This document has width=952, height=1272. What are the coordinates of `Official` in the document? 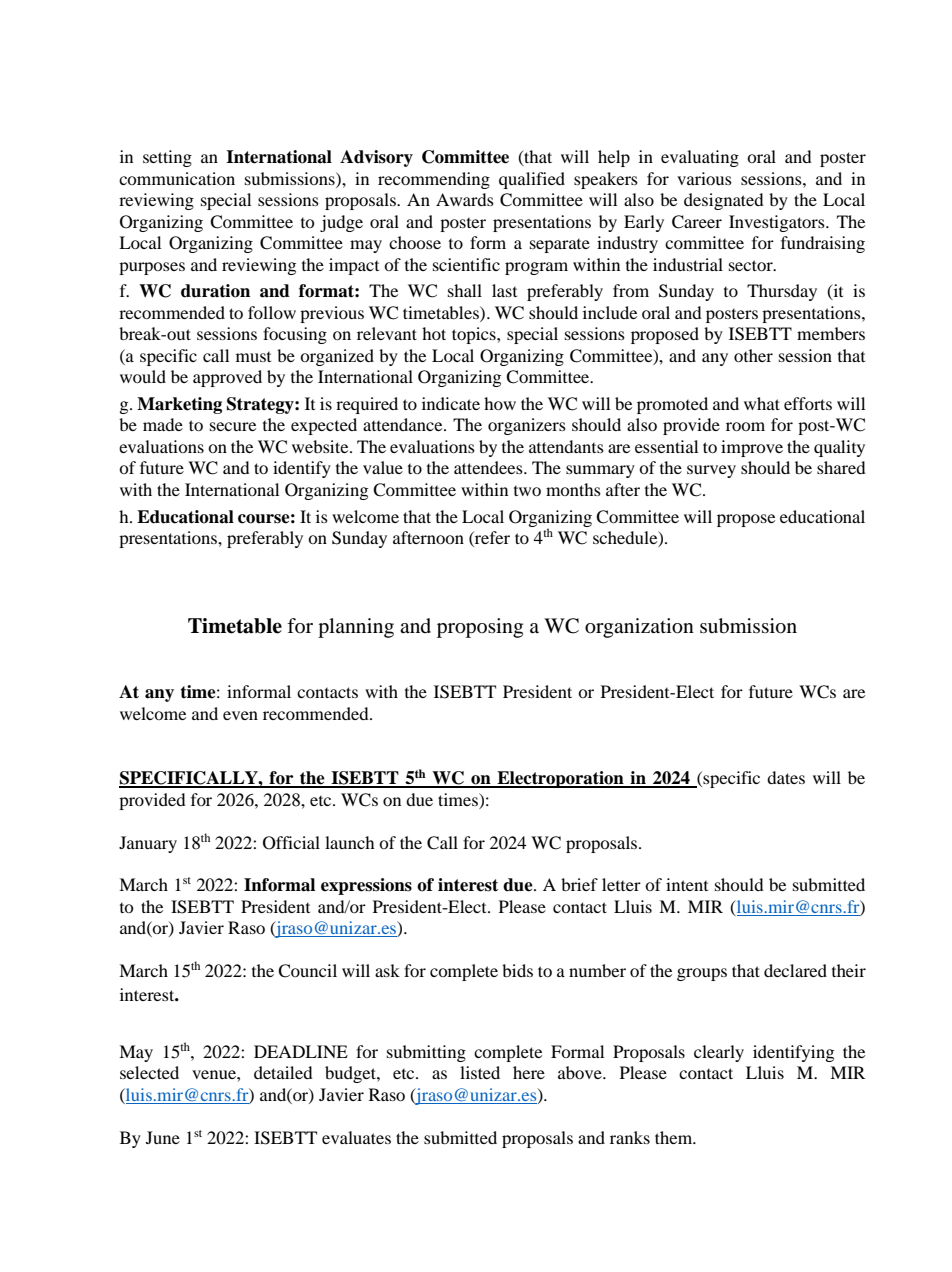 It's located at (291, 843).
